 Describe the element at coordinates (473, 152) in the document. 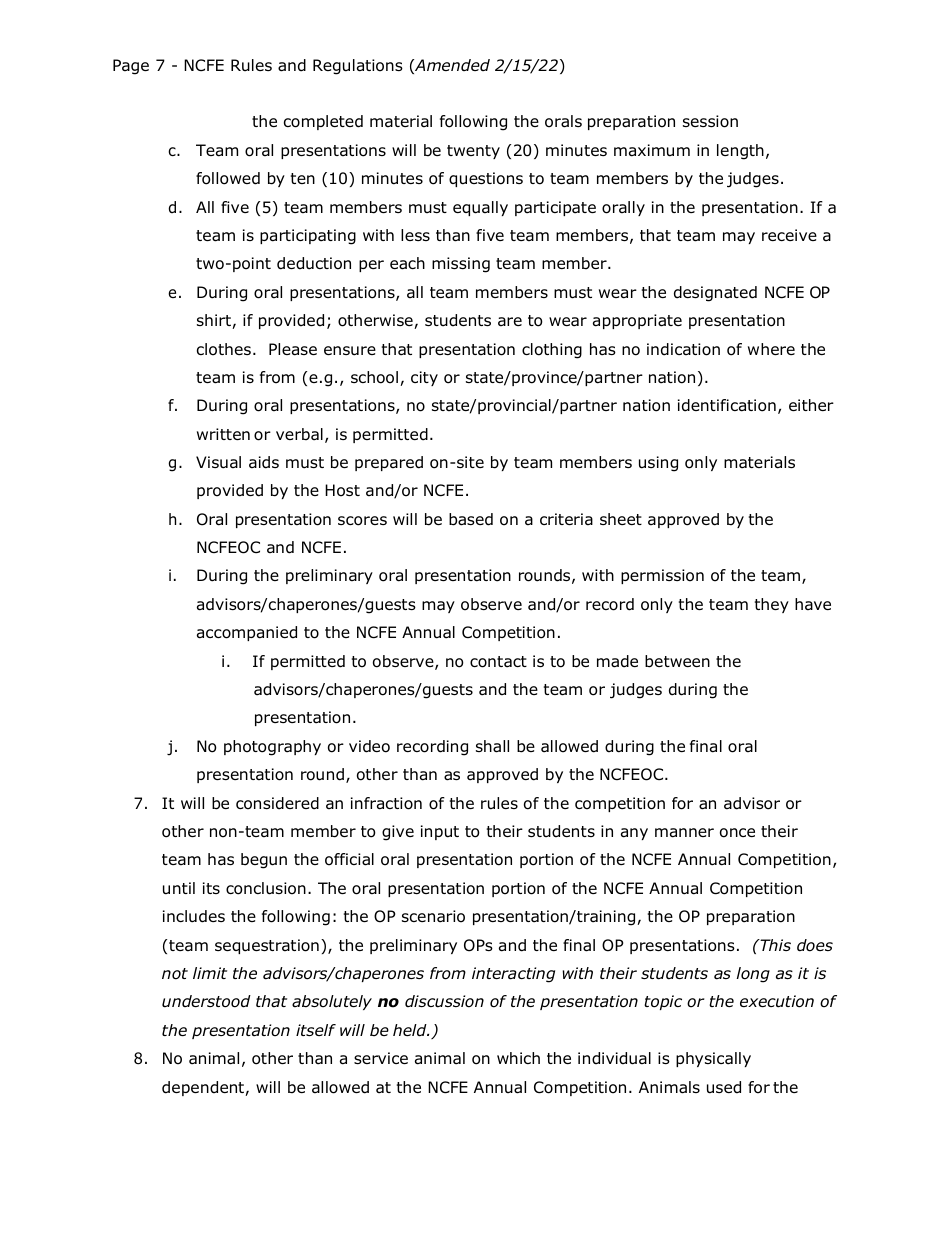

I see `twenty` at that location.
